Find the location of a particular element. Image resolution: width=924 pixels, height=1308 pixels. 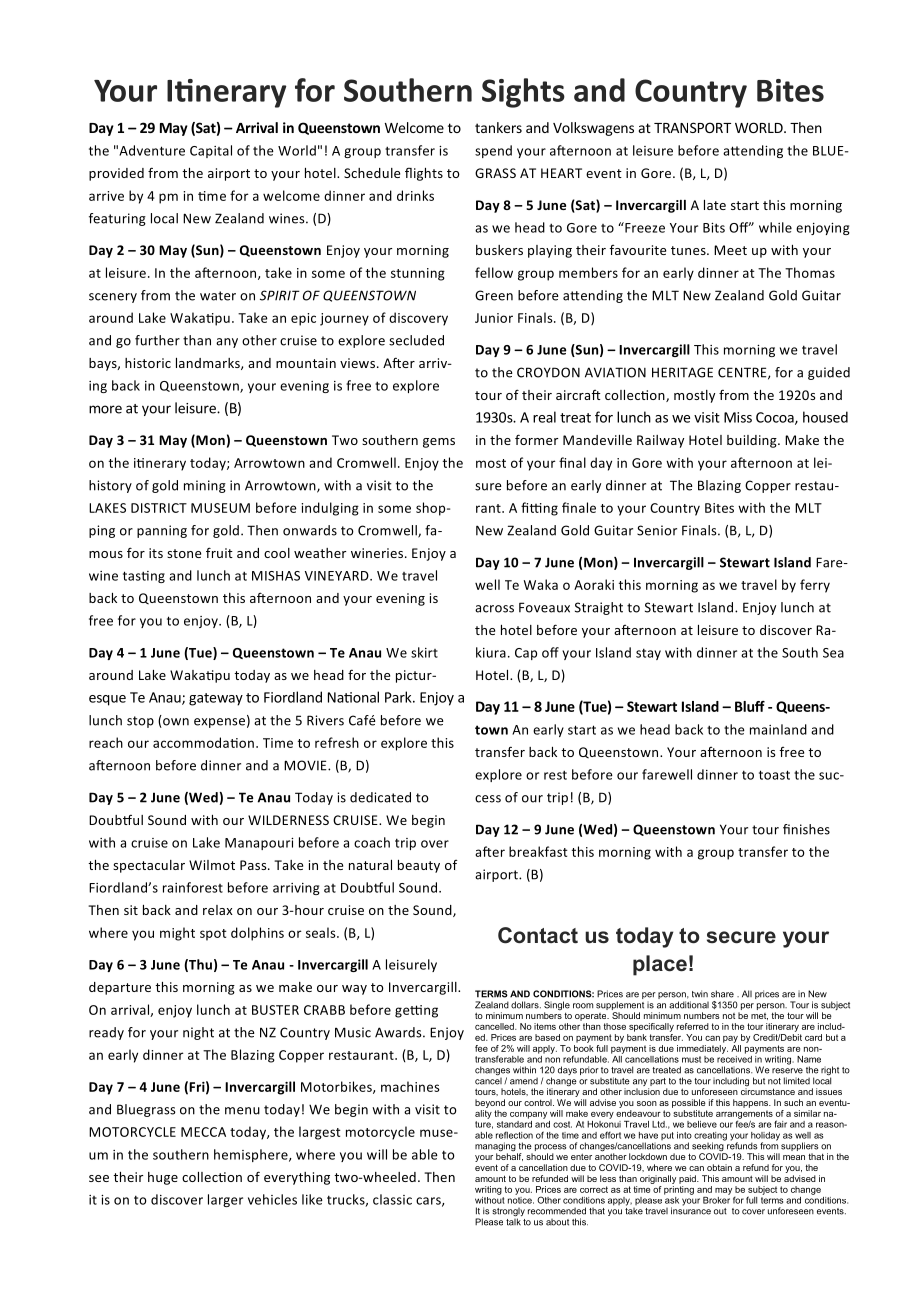

behalf is located at coordinates (509, 1157).
